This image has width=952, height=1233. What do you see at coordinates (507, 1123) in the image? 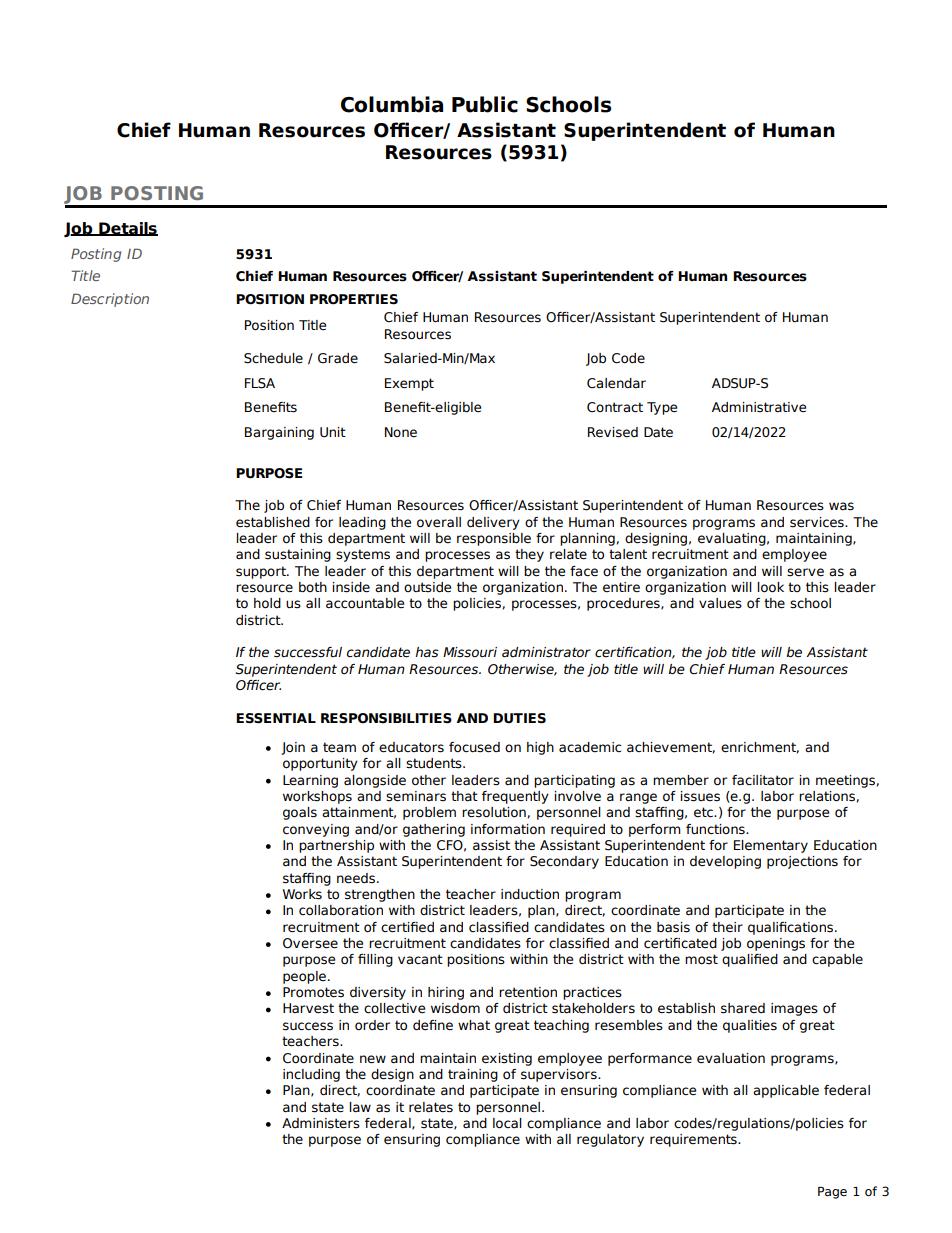
I see `local` at bounding box center [507, 1123].
